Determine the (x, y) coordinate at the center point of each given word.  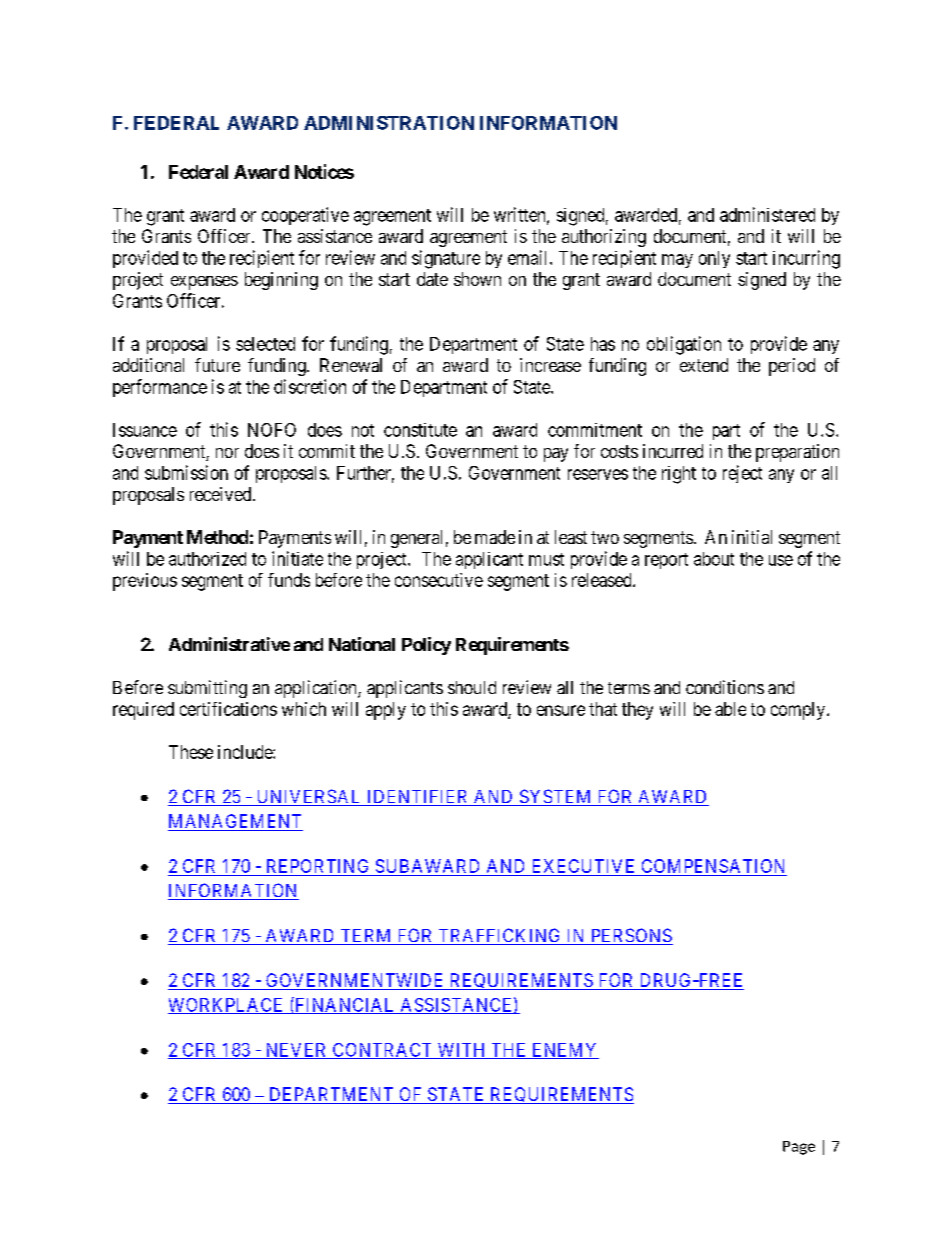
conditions (725, 687)
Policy (426, 646)
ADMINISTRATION (389, 123)
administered (767, 214)
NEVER (296, 1051)
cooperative (305, 216)
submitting (207, 689)
